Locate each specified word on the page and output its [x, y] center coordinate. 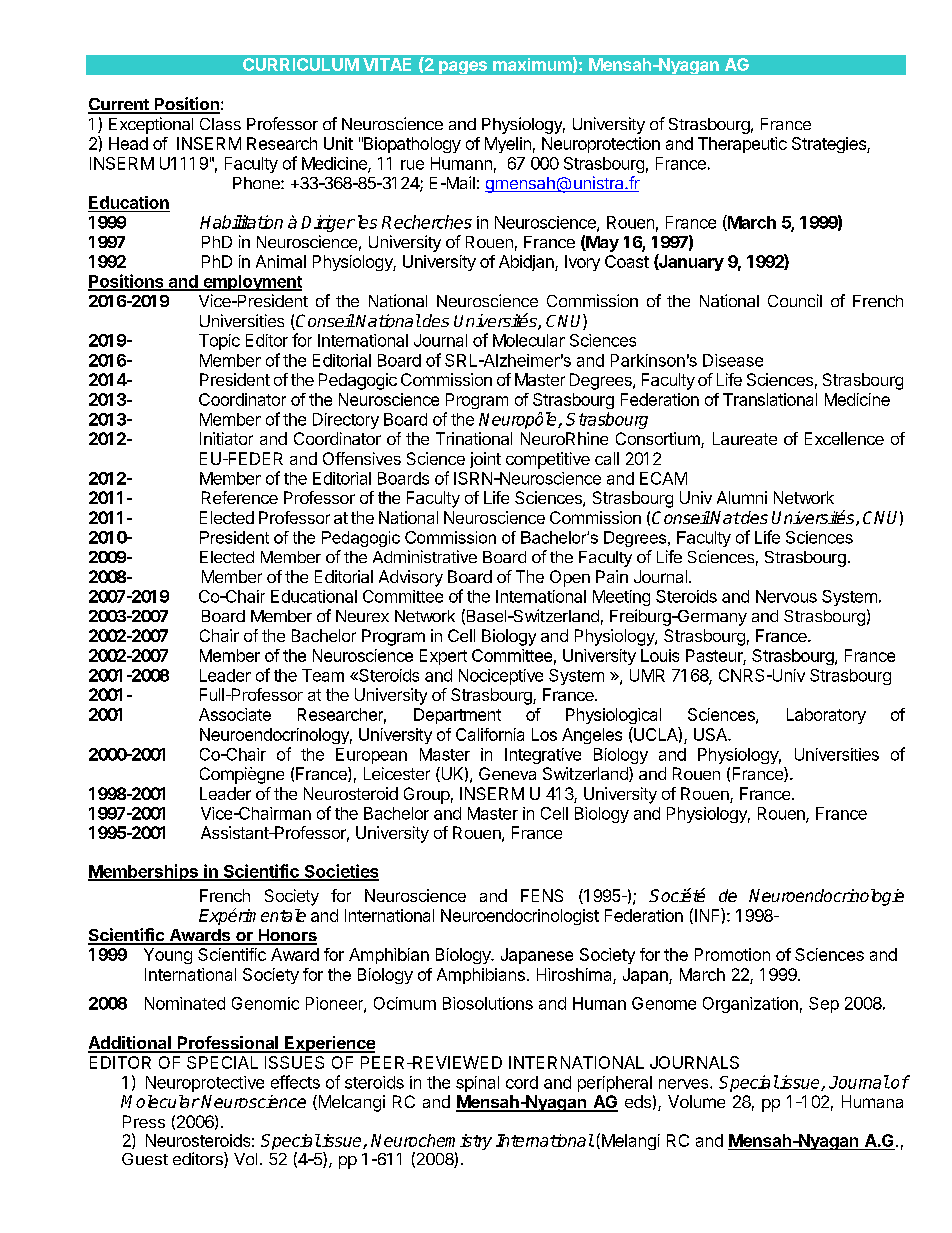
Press [144, 1121]
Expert [443, 657]
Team [323, 675]
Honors [286, 936]
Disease [733, 360]
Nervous [786, 596]
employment [251, 283]
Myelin [508, 145]
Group [427, 795]
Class [220, 124]
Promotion [732, 954]
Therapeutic [742, 145]
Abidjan [527, 263]
